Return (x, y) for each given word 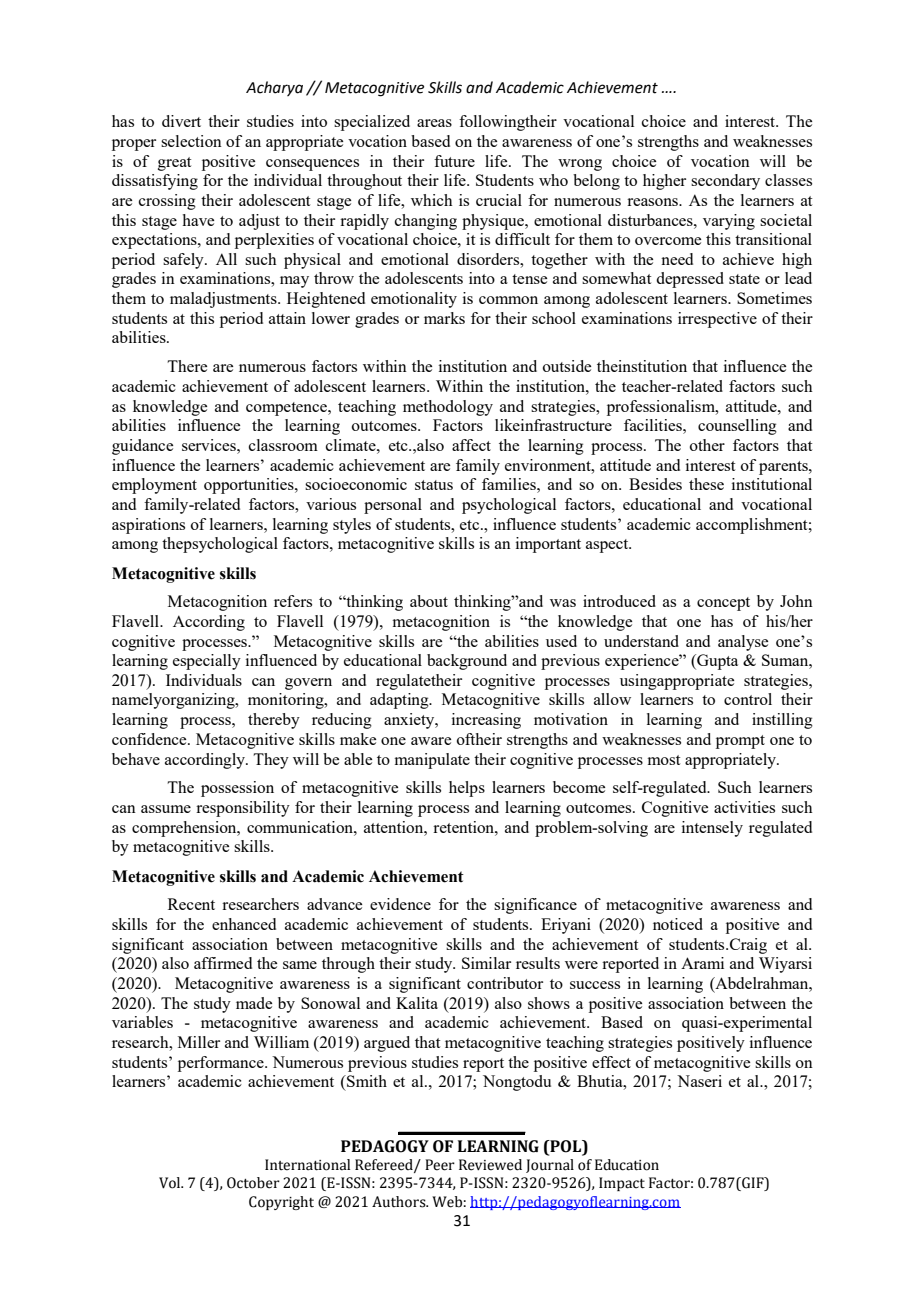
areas (434, 123)
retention (464, 827)
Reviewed (490, 1165)
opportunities (250, 486)
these (706, 484)
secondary (725, 182)
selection (191, 141)
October (253, 1183)
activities (744, 807)
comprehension (185, 829)
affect (471, 445)
